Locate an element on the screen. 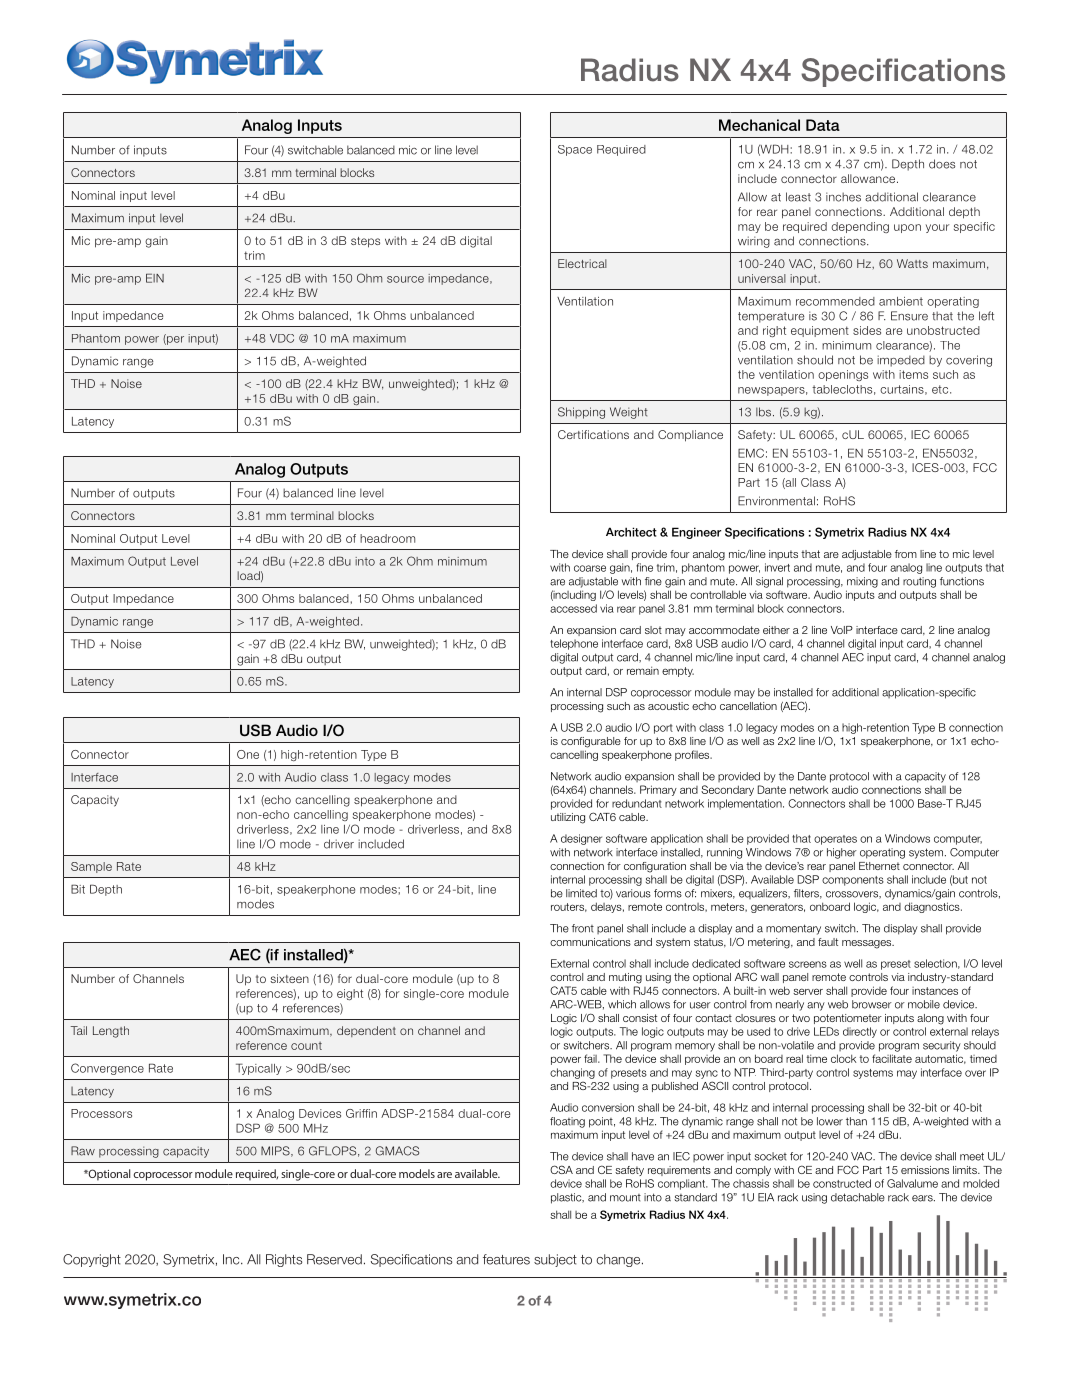  does is located at coordinates (942, 164).
